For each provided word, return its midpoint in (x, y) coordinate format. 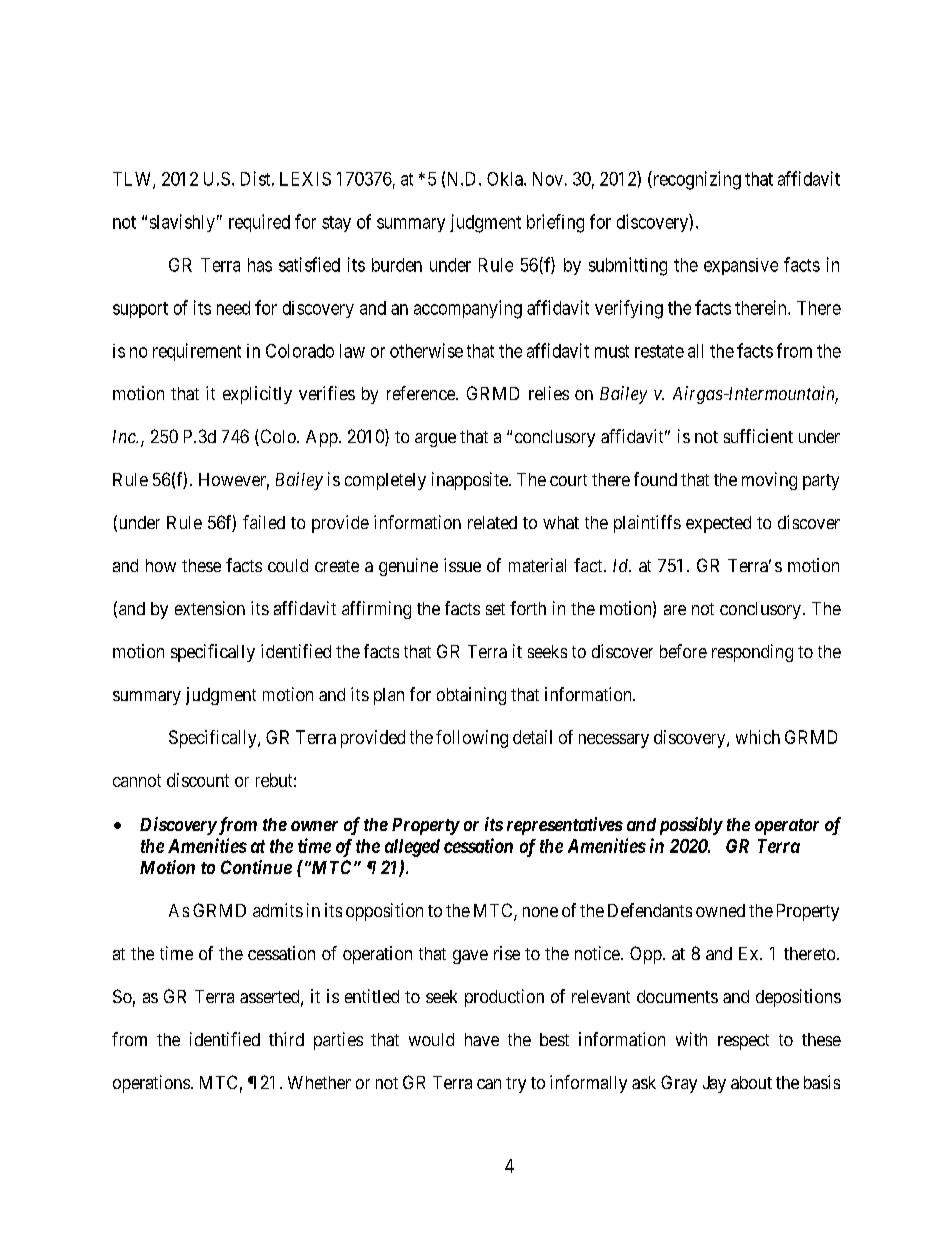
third (286, 1039)
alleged (412, 848)
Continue (256, 867)
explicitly (257, 395)
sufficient (758, 436)
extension (210, 608)
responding (752, 653)
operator (787, 827)
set (495, 609)
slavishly (182, 223)
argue (435, 440)
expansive (741, 266)
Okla (506, 179)
